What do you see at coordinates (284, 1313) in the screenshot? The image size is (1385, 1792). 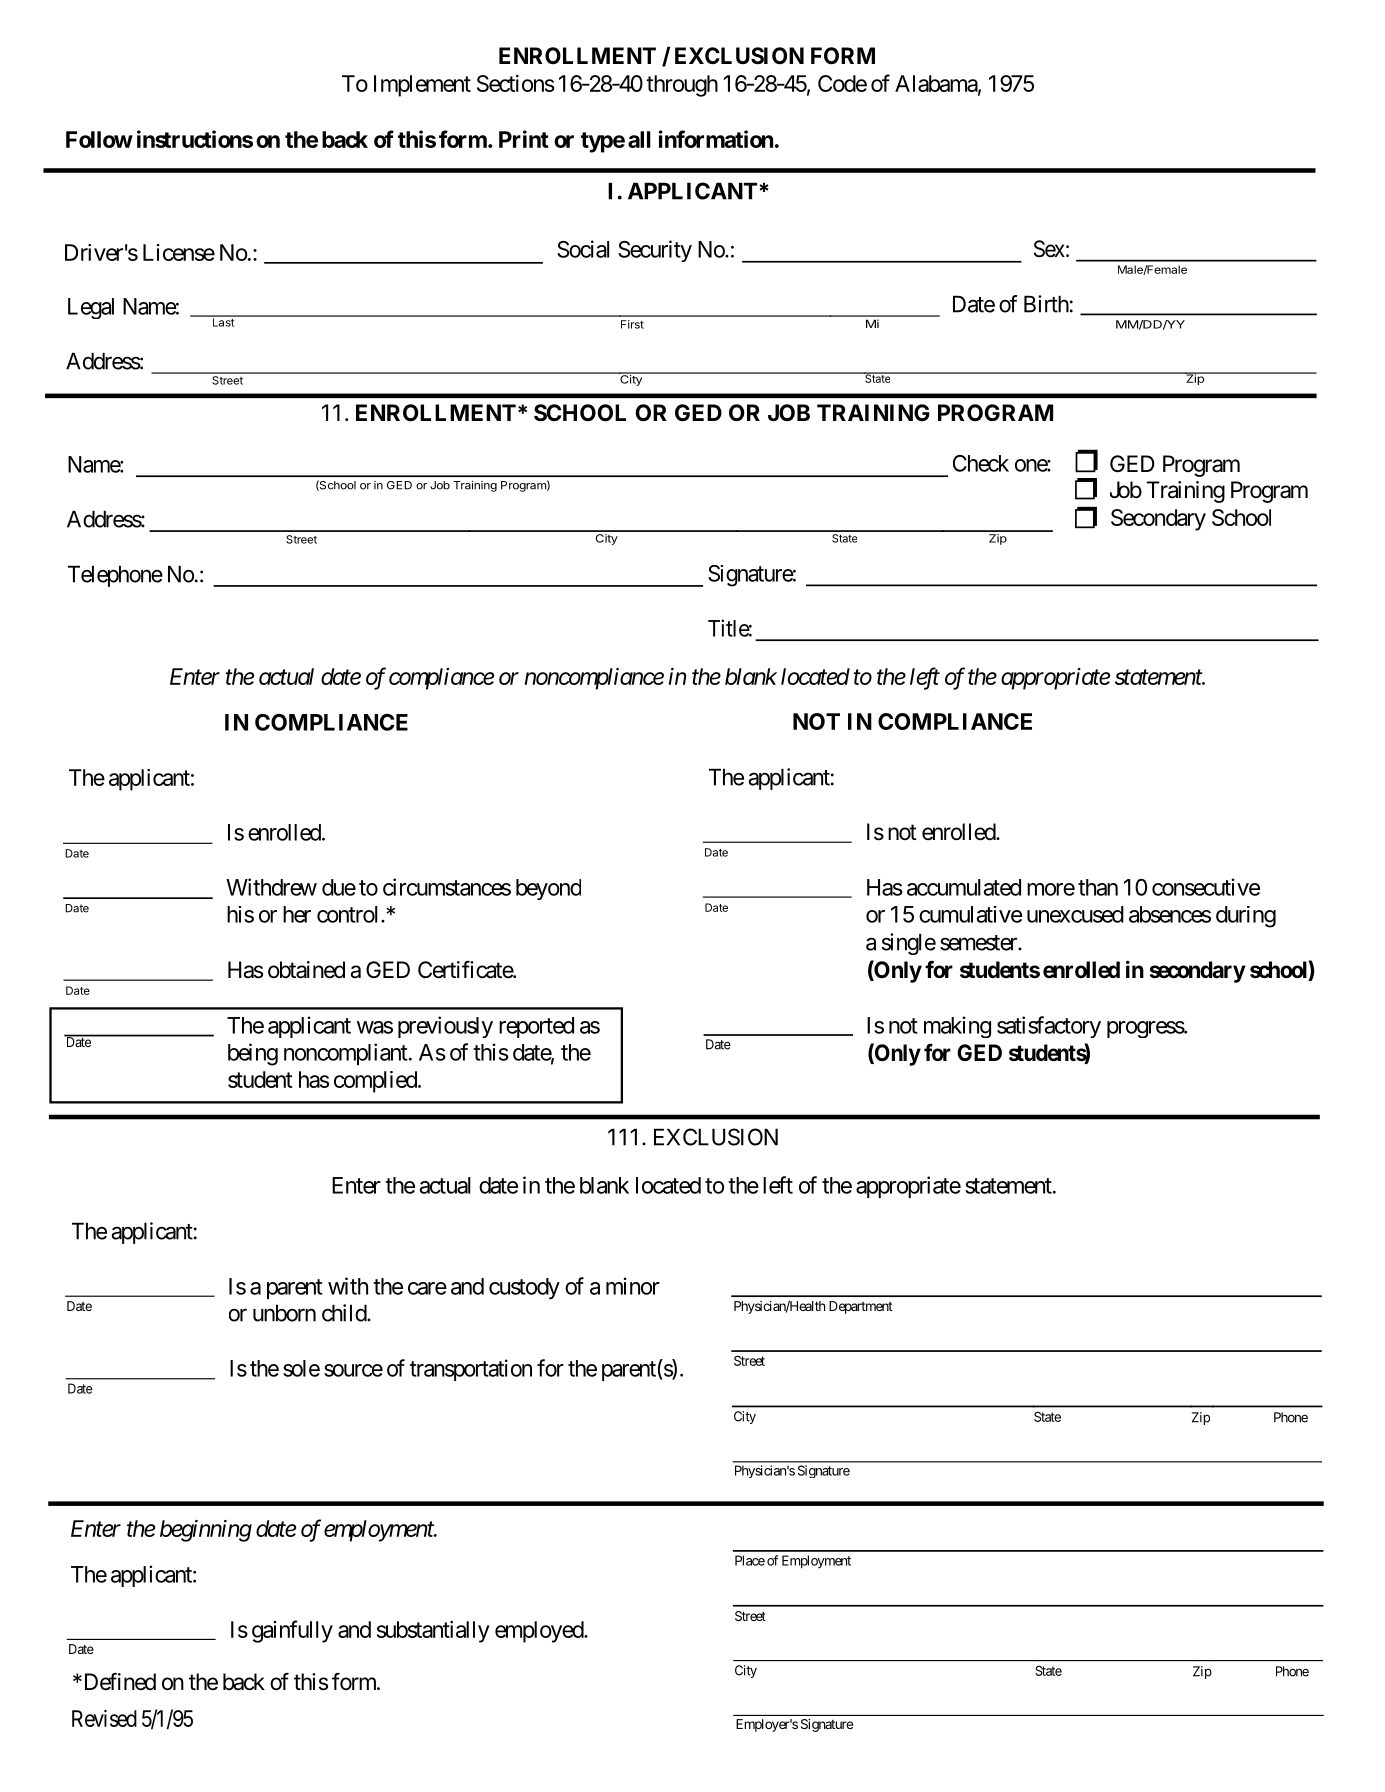 I see `unborn` at bounding box center [284, 1313].
